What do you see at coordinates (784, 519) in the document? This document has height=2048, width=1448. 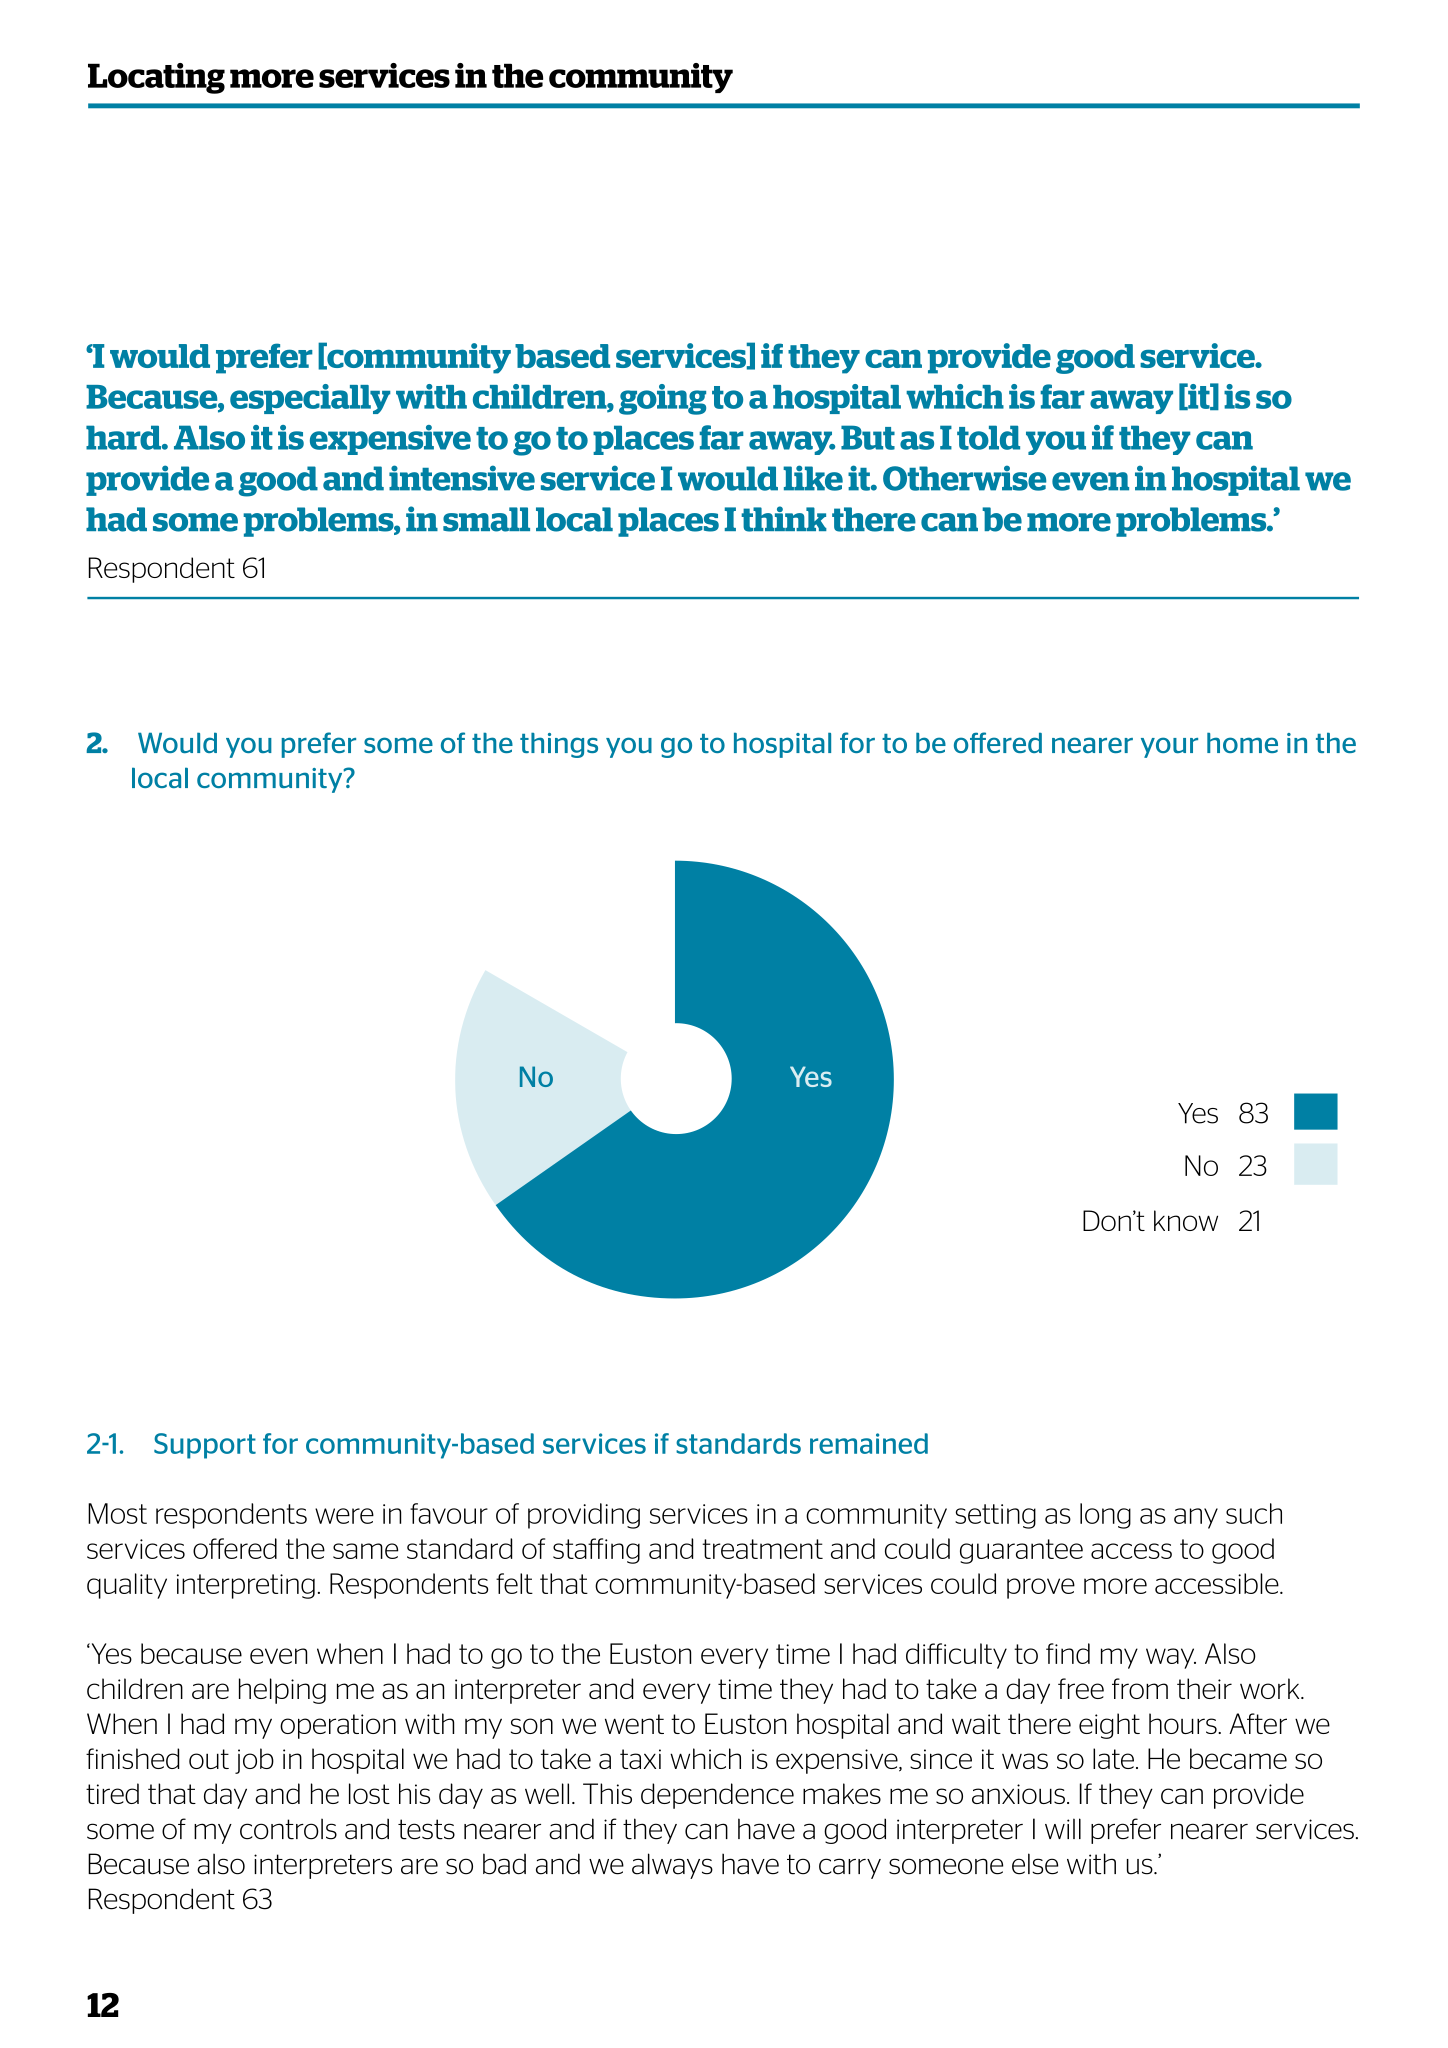 I see `think` at bounding box center [784, 519].
